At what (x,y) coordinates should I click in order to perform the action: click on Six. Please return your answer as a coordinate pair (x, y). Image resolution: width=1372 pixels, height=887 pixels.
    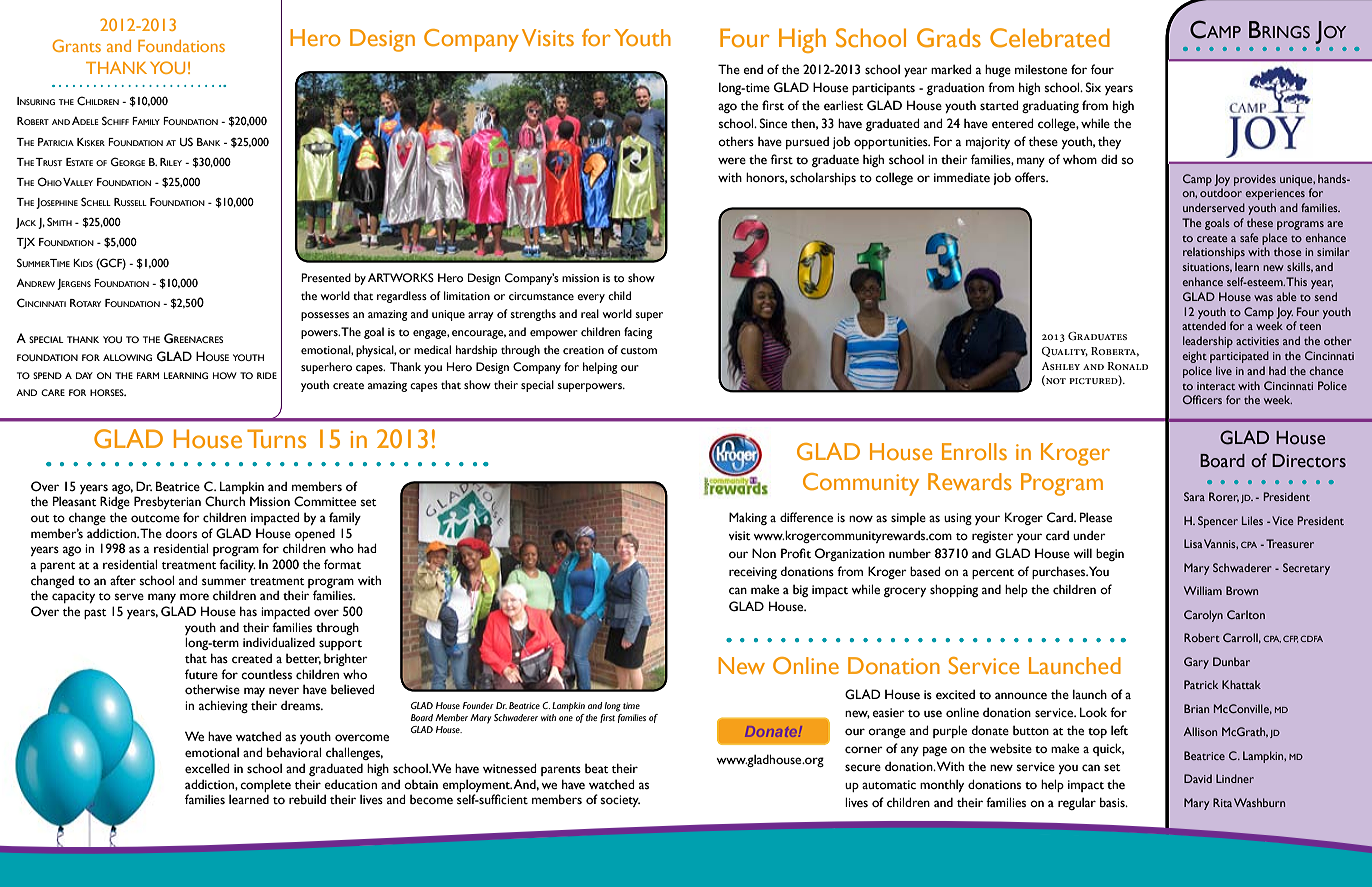
    Looking at the image, I should click on (1093, 87).
